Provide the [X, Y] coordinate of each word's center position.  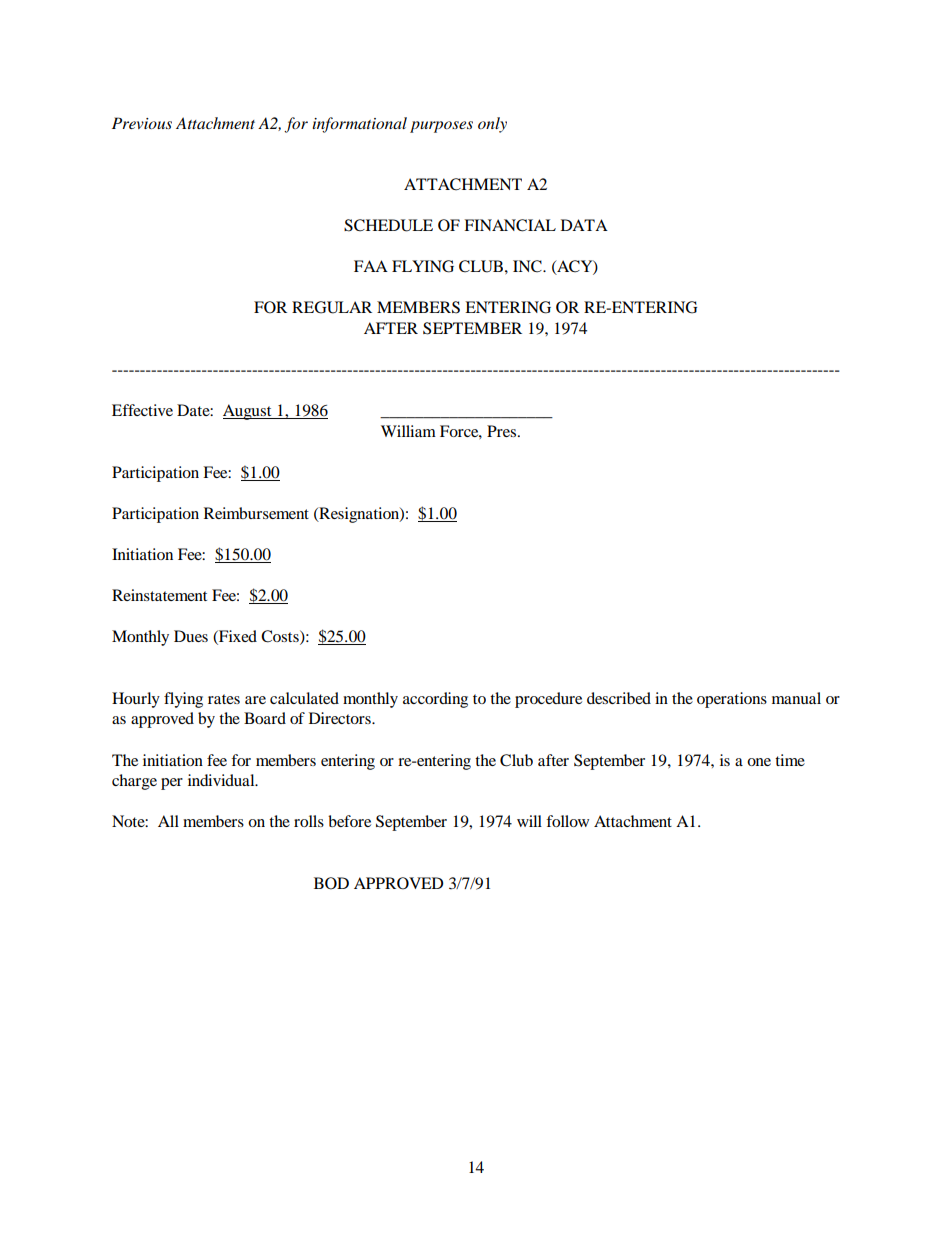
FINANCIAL [510, 225]
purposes [441, 127]
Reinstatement [159, 595]
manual [796, 698]
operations [732, 700]
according [435, 700]
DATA [584, 225]
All [168, 821]
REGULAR [332, 307]
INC [528, 266]
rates [224, 699]
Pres [501, 431]
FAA [371, 266]
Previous [142, 123]
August [248, 412]
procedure [548, 700]
